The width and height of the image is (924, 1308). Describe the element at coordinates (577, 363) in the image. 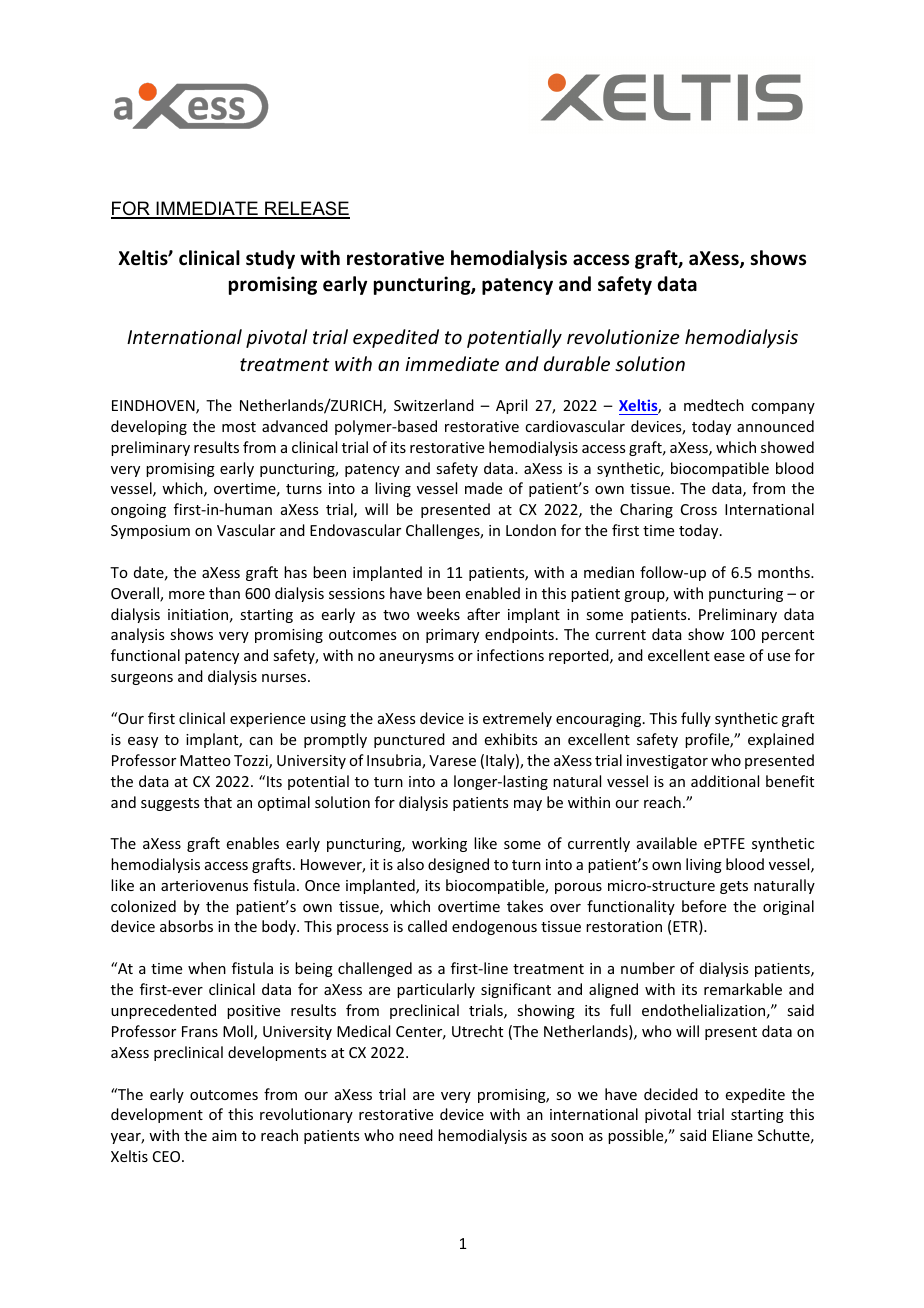

I see `durable` at that location.
